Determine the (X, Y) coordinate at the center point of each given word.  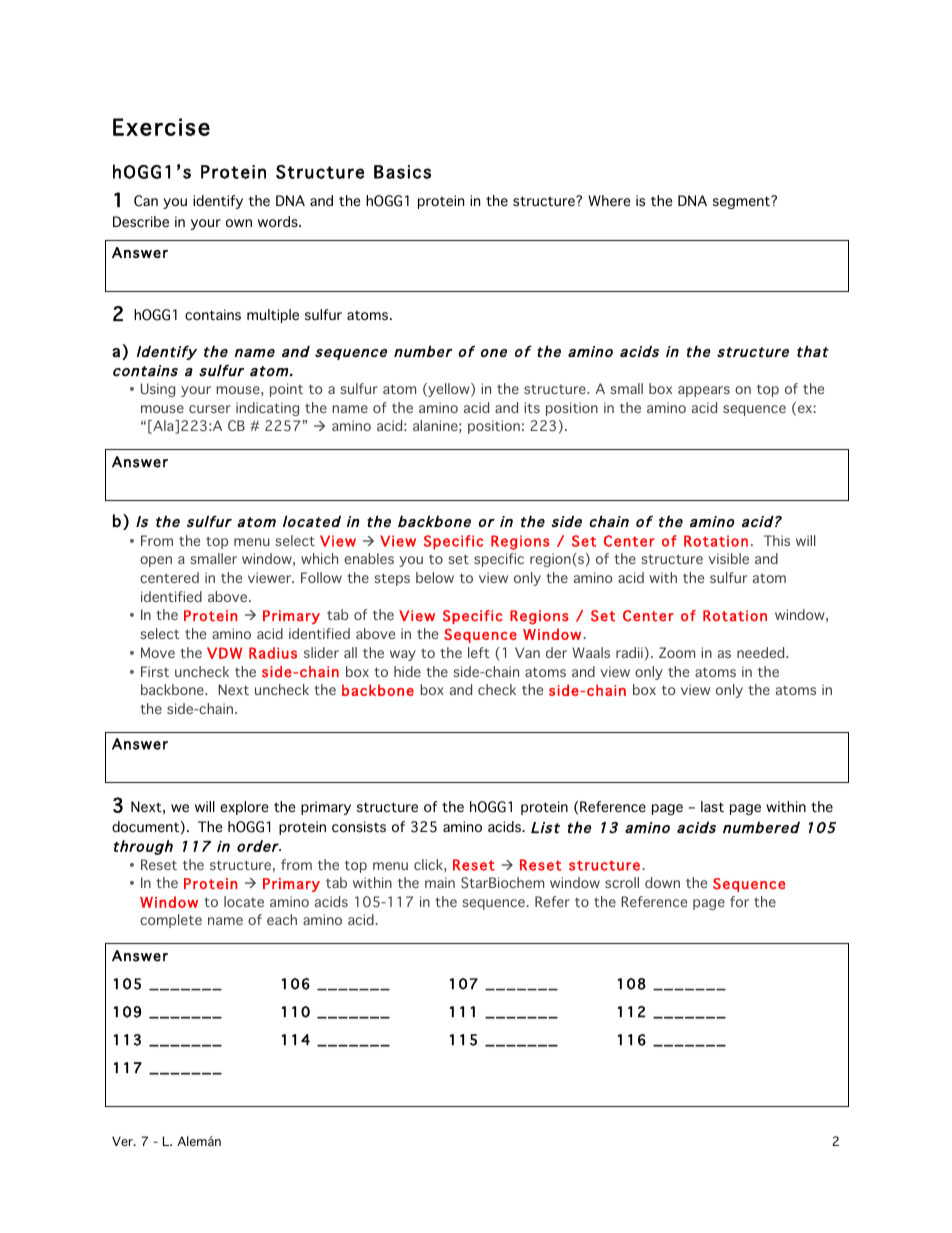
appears (704, 391)
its (532, 407)
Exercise (161, 127)
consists (359, 827)
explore (244, 808)
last (712, 807)
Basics (402, 172)
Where (609, 201)
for (739, 901)
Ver (123, 1141)
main (440, 882)
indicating (267, 409)
